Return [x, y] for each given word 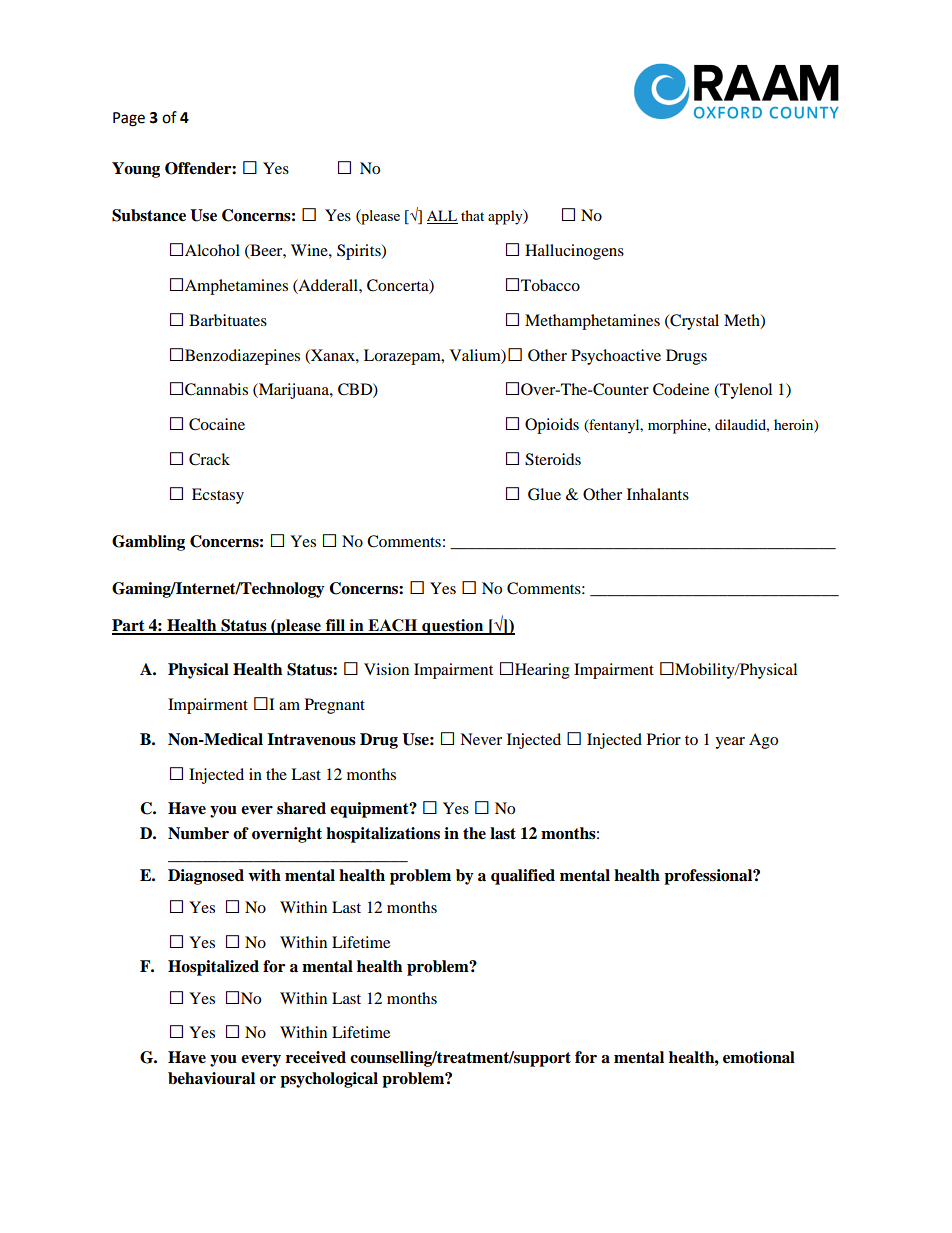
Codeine [681, 389]
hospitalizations [383, 835]
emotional [759, 1057]
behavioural [211, 1078]
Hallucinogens [574, 252]
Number [198, 833]
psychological [329, 1080]
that [472, 215]
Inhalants [658, 494]
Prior [664, 739]
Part [129, 626]
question [453, 627]
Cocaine [217, 424]
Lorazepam [403, 357]
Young [136, 170]
